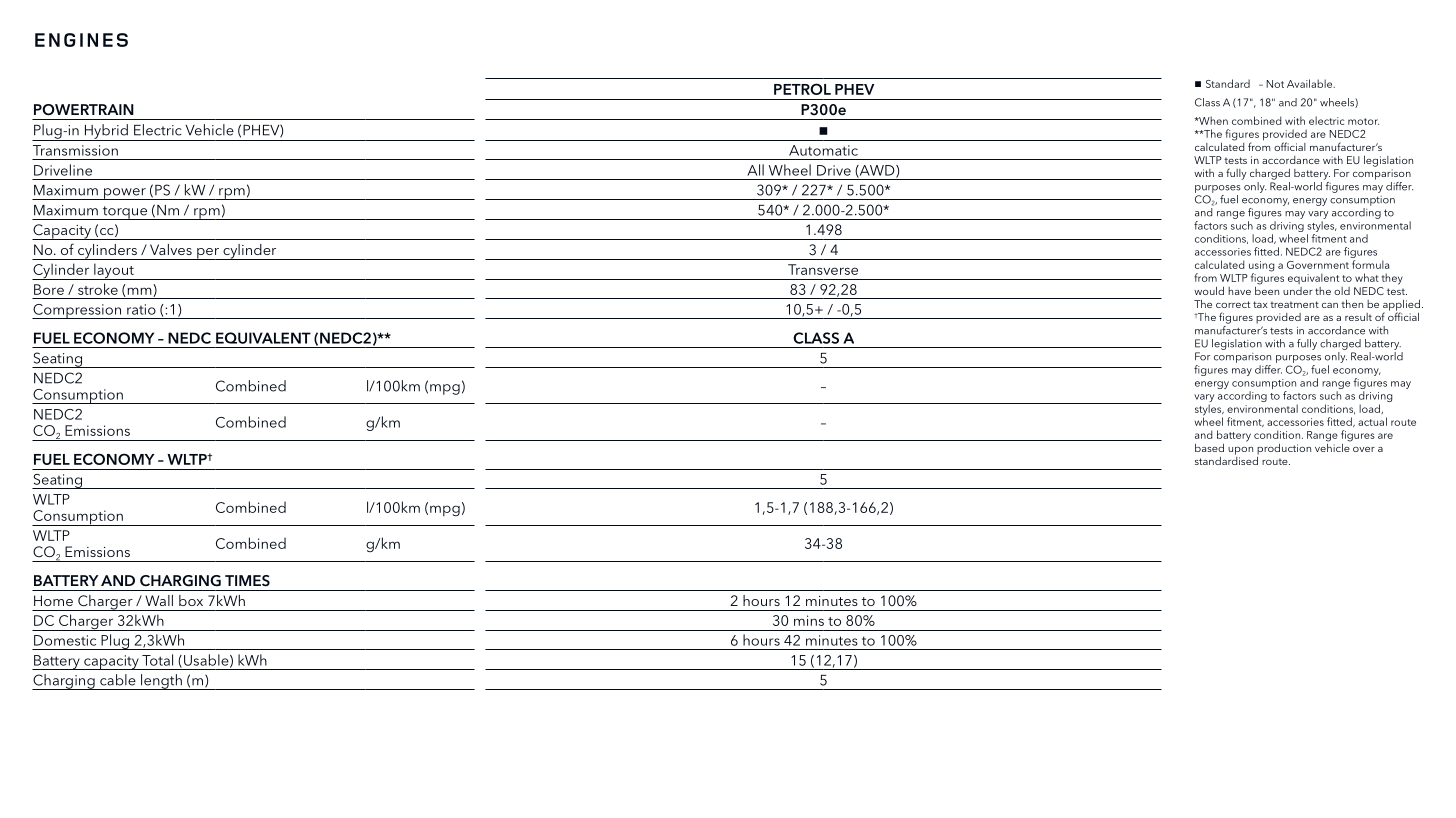  Describe the element at coordinates (802, 89) in the document. I see `PETROL` at that location.
